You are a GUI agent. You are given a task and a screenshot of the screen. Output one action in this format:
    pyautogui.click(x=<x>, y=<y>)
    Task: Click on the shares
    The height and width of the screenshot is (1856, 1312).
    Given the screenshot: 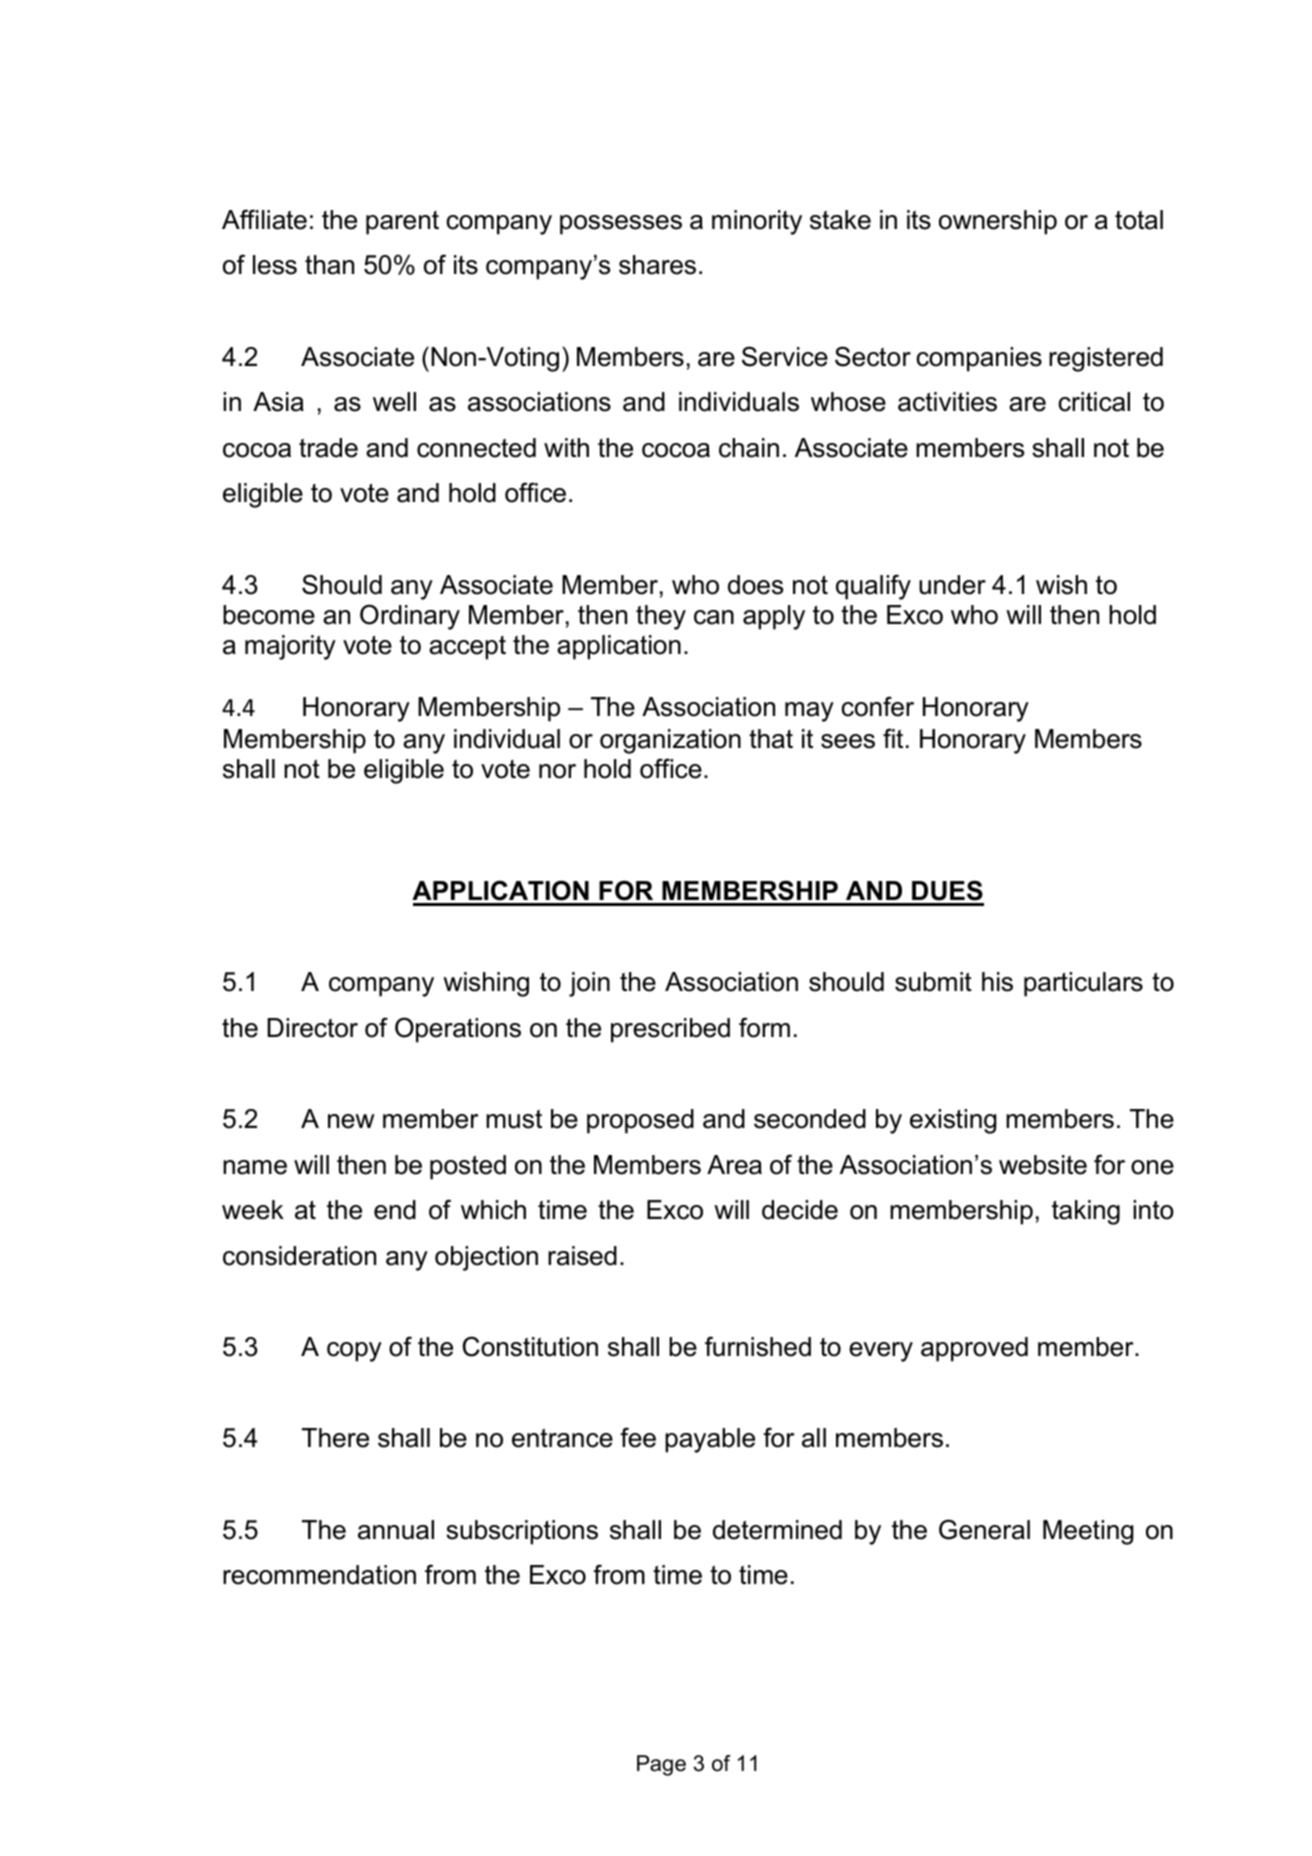 What is the action you would take?
    pyautogui.click(x=657, y=265)
